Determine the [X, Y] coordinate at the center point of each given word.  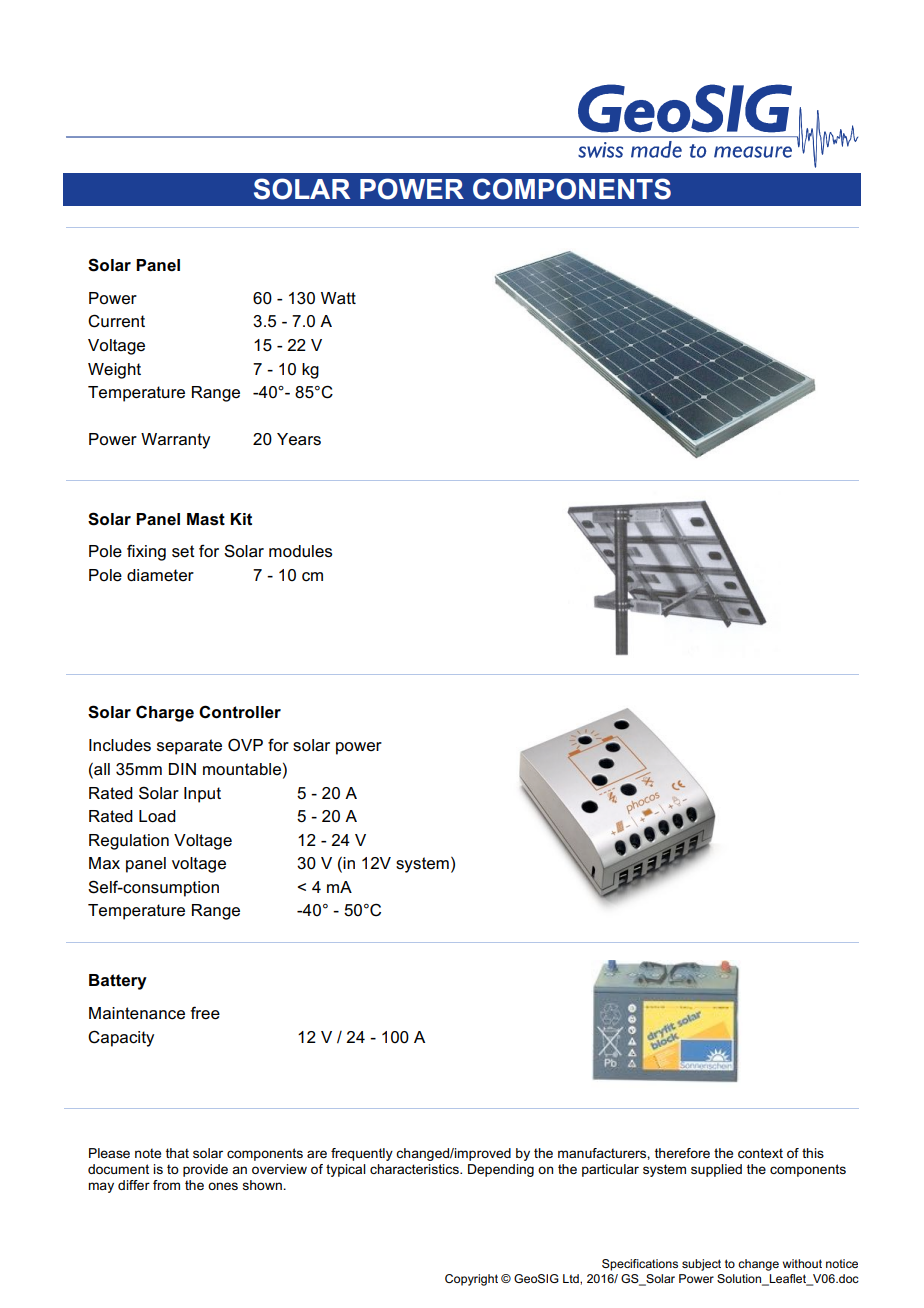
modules [300, 551]
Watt [338, 298]
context [760, 1153]
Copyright [471, 1280]
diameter [160, 575]
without [802, 1263]
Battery [118, 982]
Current [116, 321]
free [205, 1013]
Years [299, 439]
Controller [240, 712]
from [166, 1185]
